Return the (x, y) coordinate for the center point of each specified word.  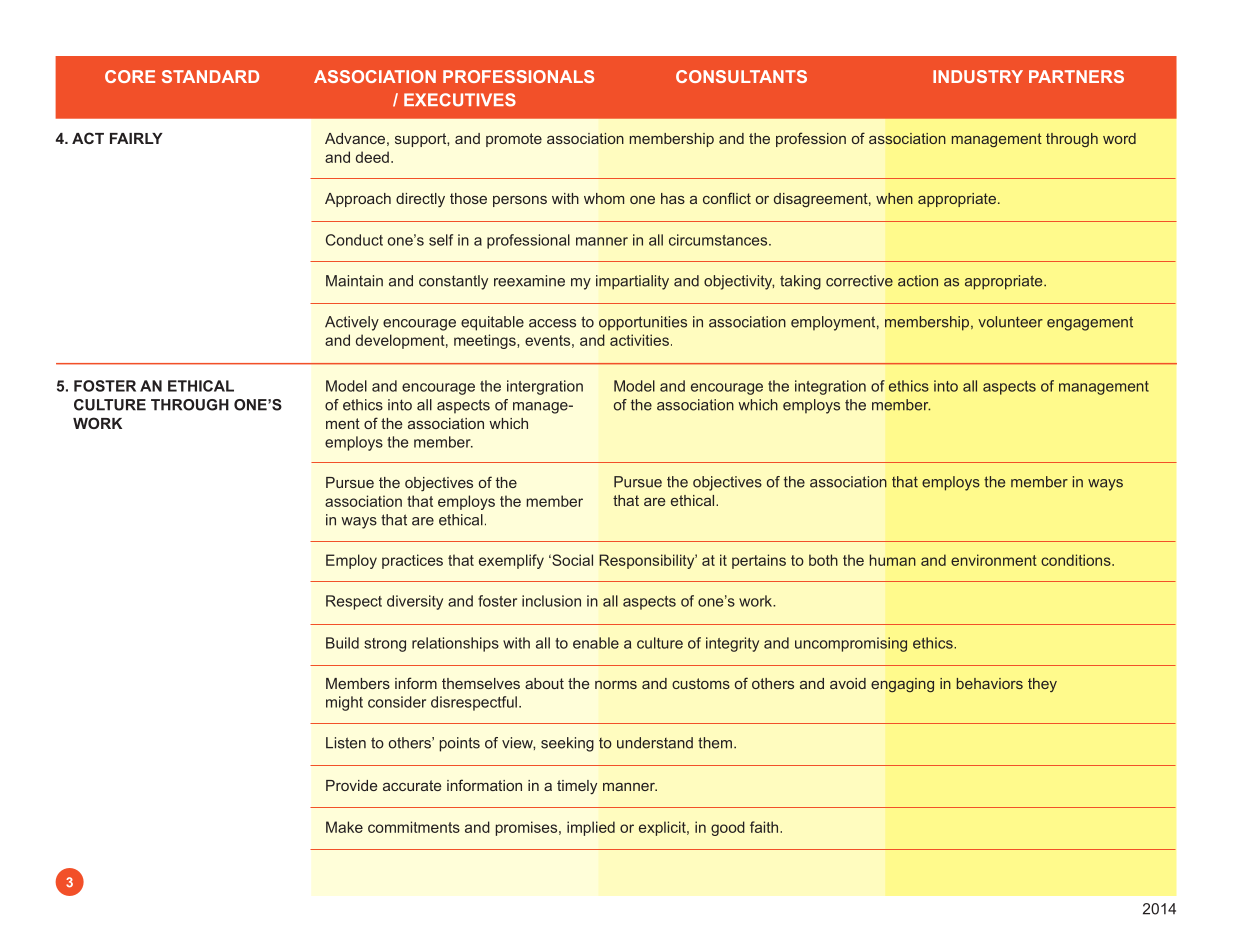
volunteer (1010, 322)
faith (765, 827)
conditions (1077, 560)
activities (639, 340)
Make (344, 827)
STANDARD (210, 76)
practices (412, 561)
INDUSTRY (978, 76)
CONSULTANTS (741, 76)
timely (577, 787)
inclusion (551, 601)
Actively (352, 323)
